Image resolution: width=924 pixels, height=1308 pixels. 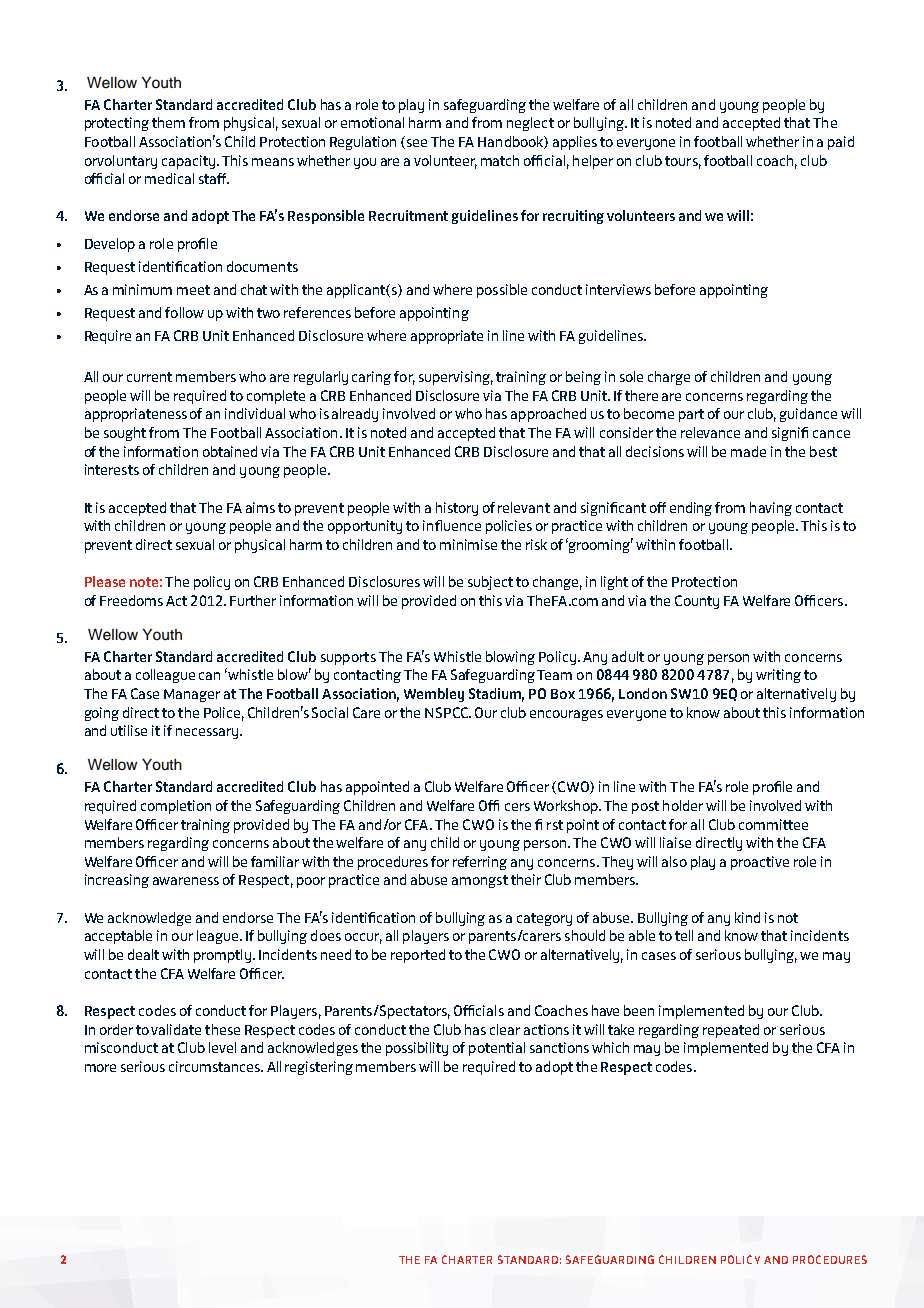 I want to click on necessary, so click(x=208, y=733).
